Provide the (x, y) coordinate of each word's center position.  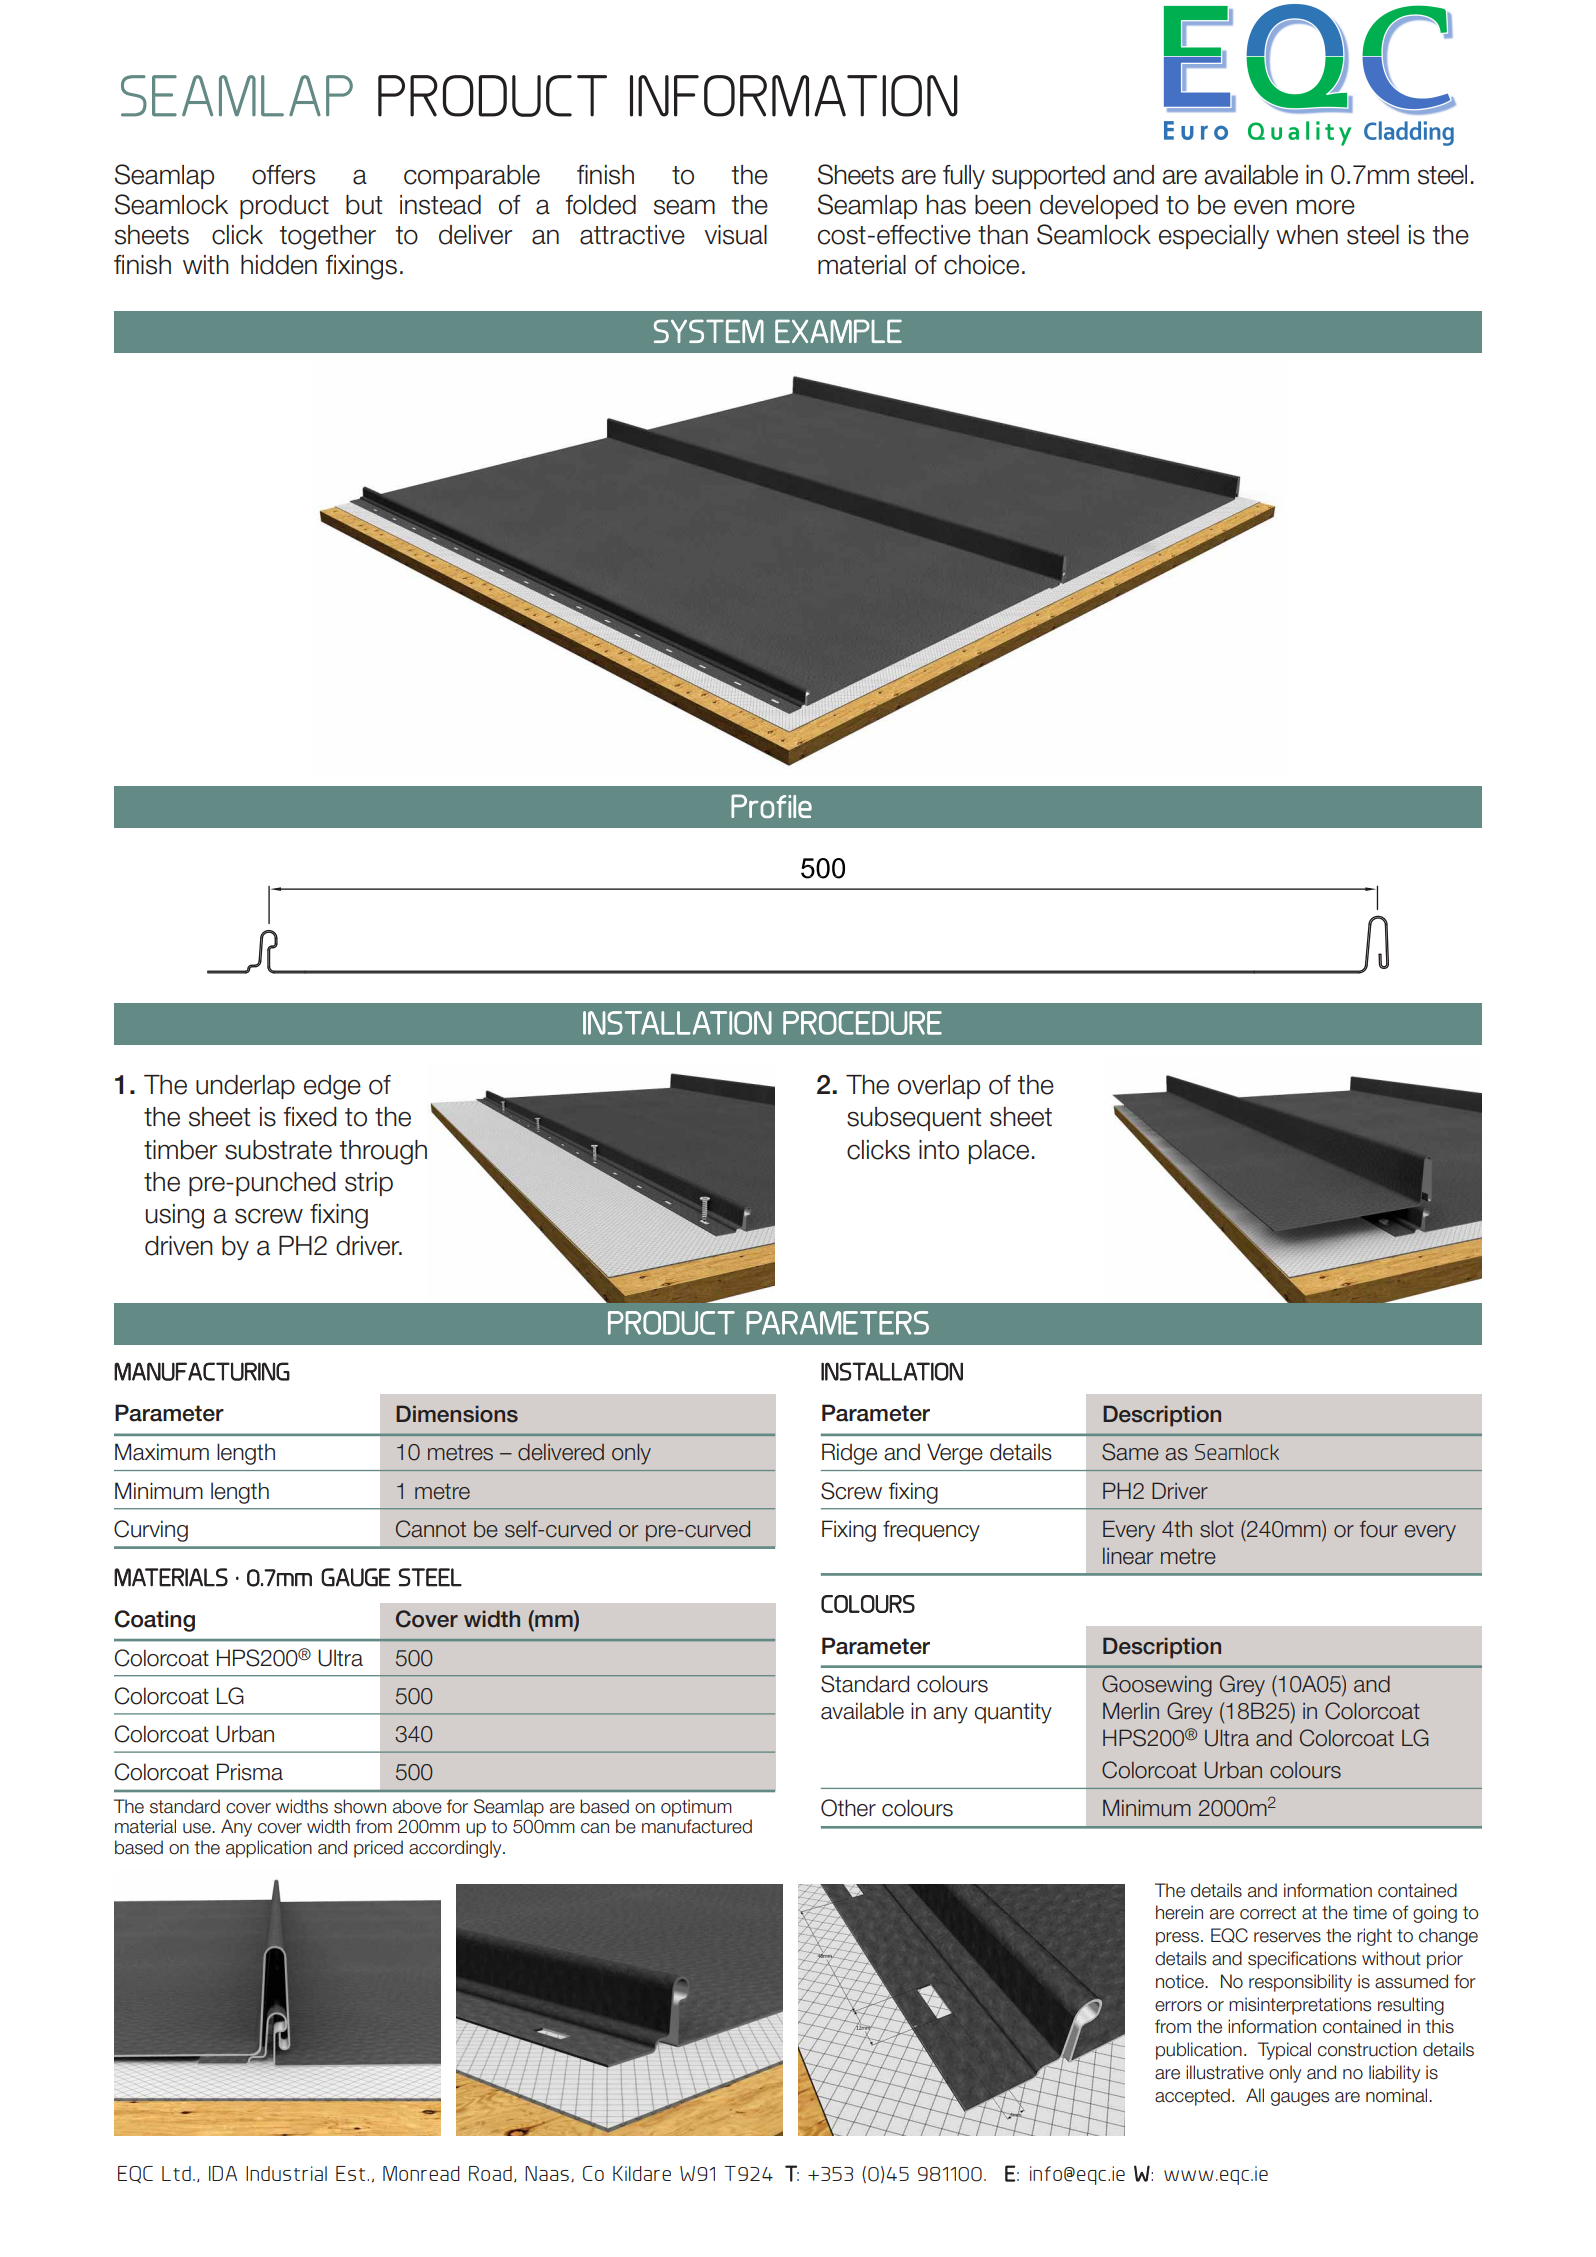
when (1307, 235)
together (328, 237)
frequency (931, 1531)
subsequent (914, 1119)
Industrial (286, 2173)
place (999, 1152)
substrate (278, 1150)
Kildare (642, 2173)
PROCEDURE (862, 1023)
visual (736, 235)
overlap (939, 1087)
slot (1217, 1529)
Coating (155, 1621)
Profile (771, 806)
